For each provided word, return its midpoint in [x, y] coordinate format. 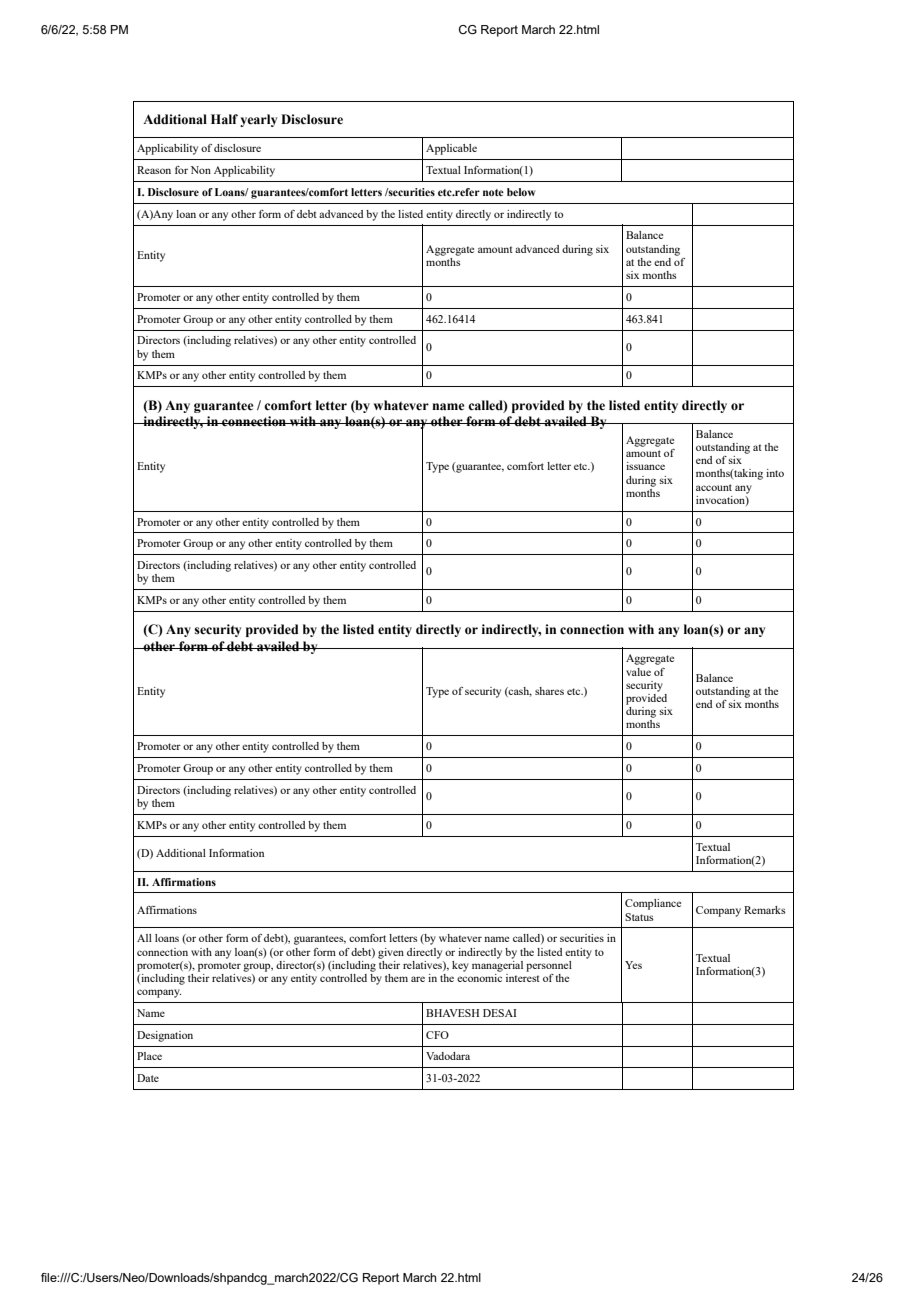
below [521, 192]
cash [519, 692]
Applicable [451, 149]
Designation [165, 1036]
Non [201, 170]
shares [549, 691]
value [638, 672]
